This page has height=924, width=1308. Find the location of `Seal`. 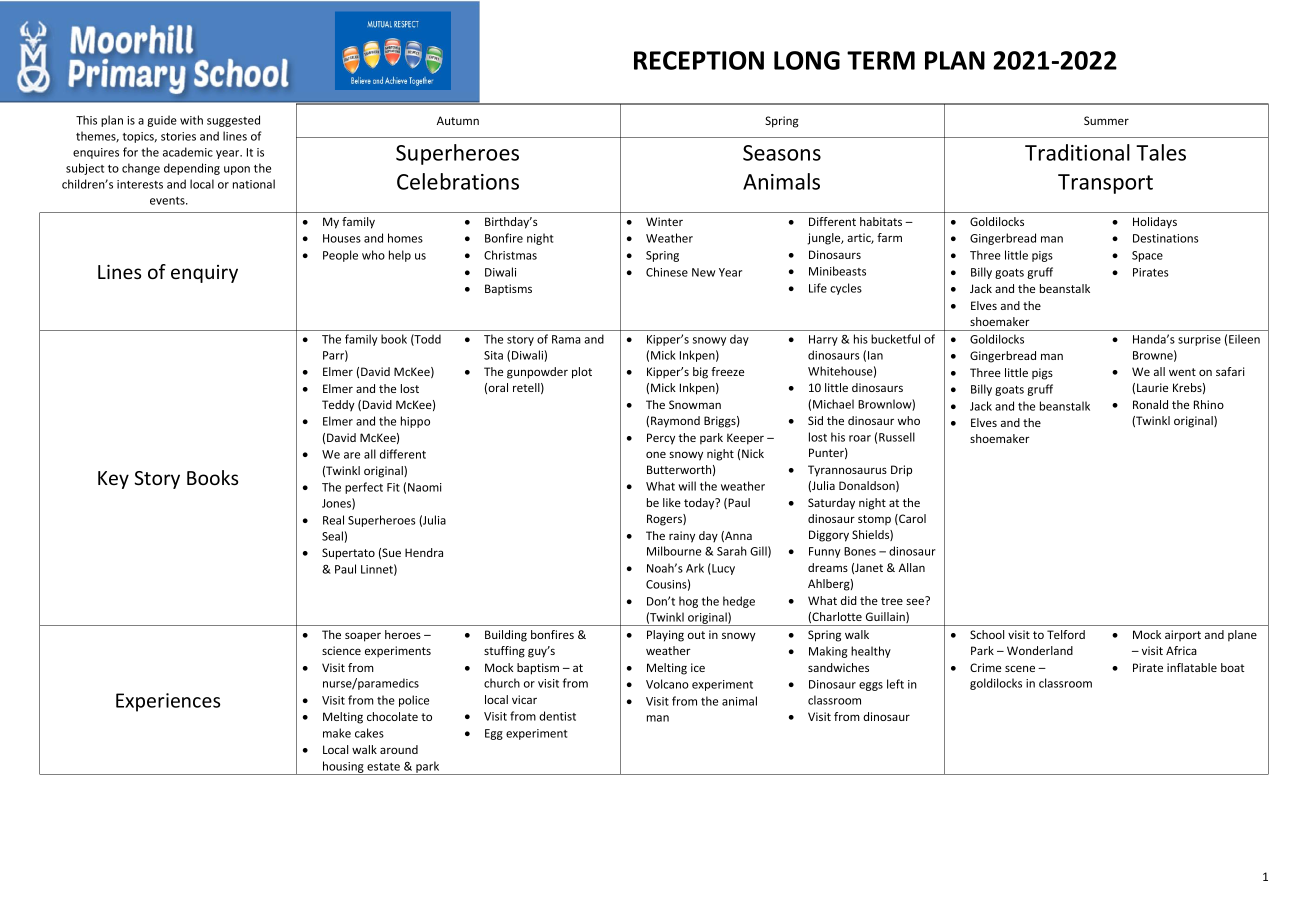

Seal is located at coordinates (332, 536).
